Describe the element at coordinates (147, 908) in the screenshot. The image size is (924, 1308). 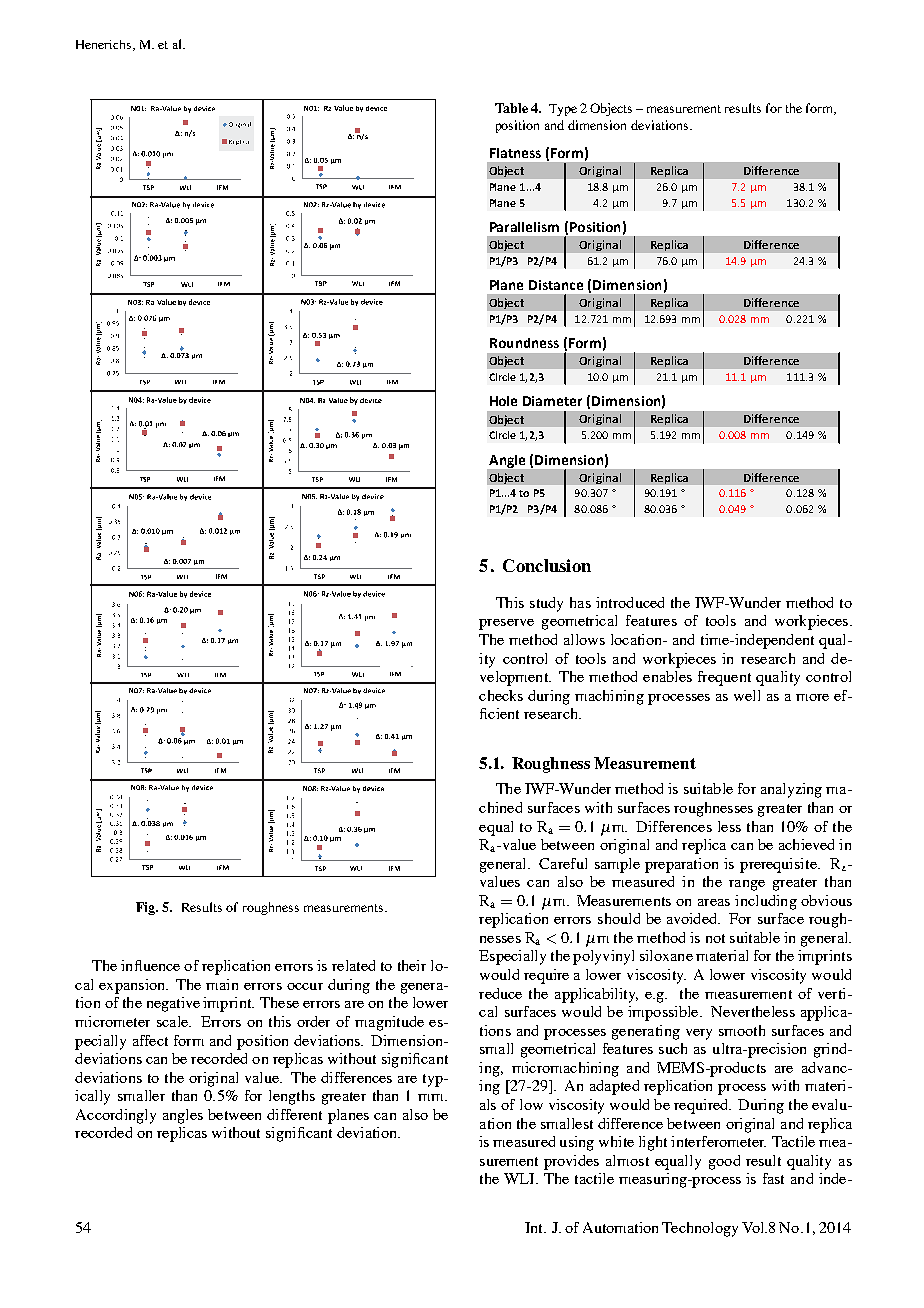
I see `Fig` at that location.
